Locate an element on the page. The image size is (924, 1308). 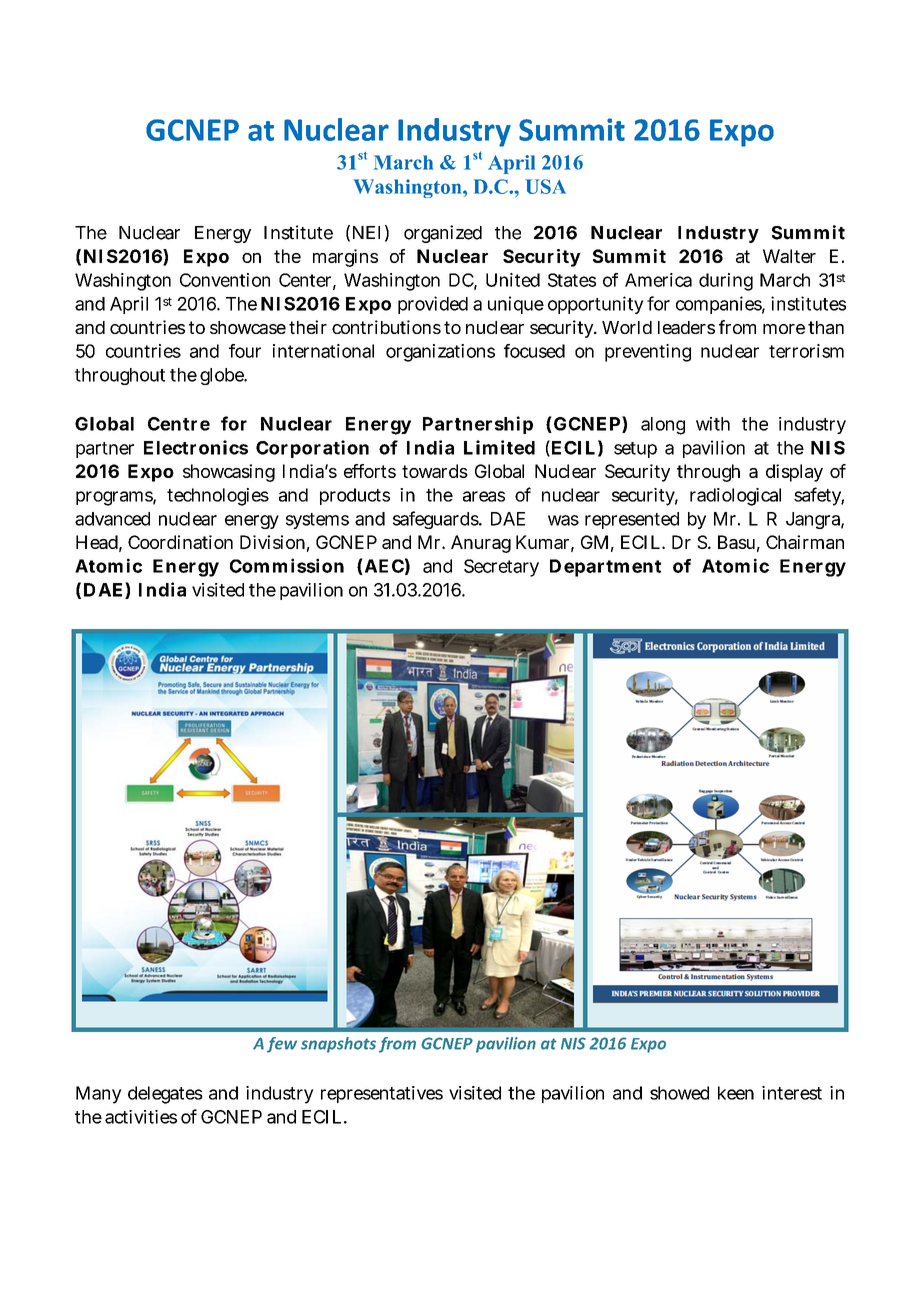
technologies is located at coordinates (218, 497).
